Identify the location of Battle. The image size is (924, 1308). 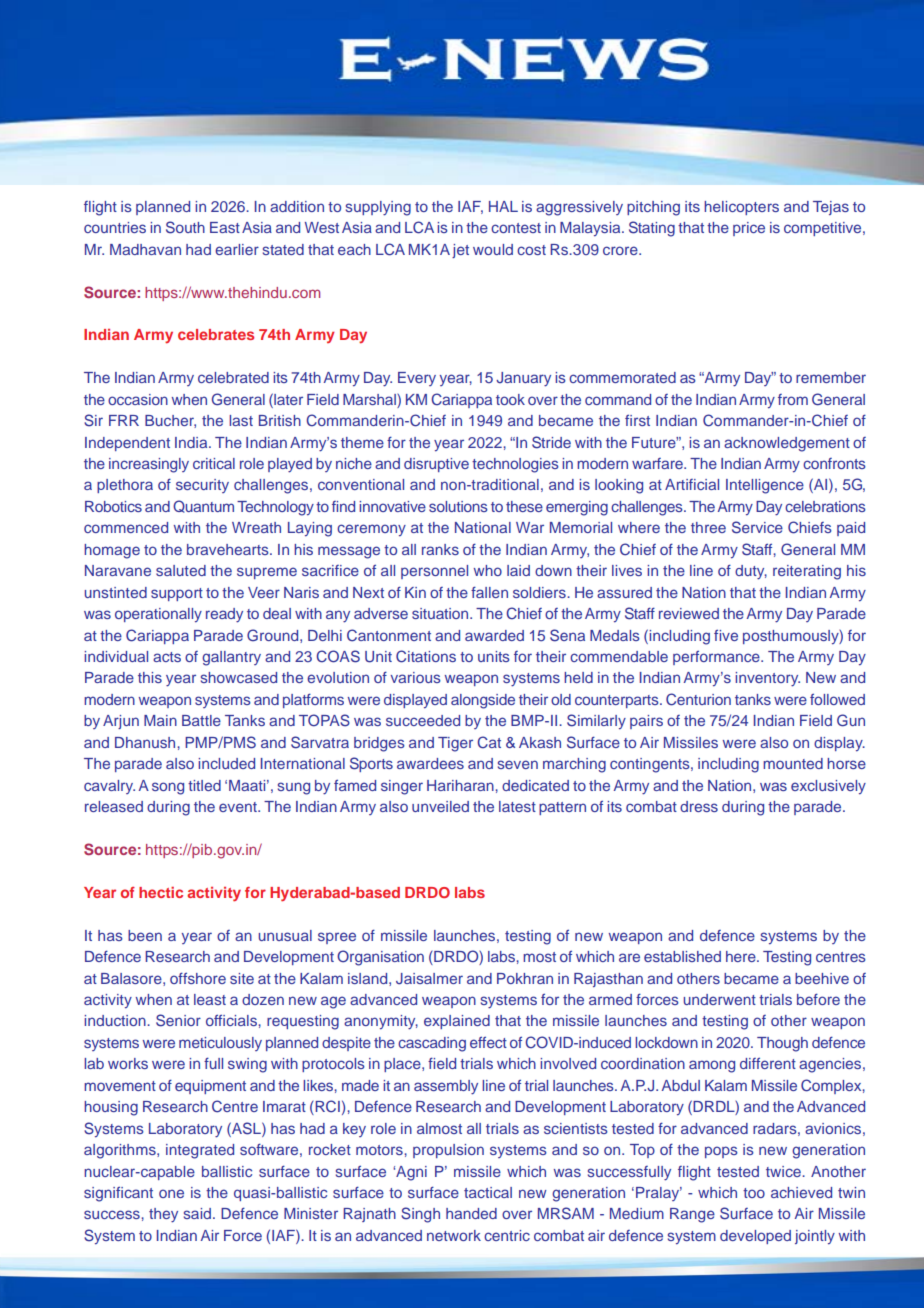
(201, 720).
